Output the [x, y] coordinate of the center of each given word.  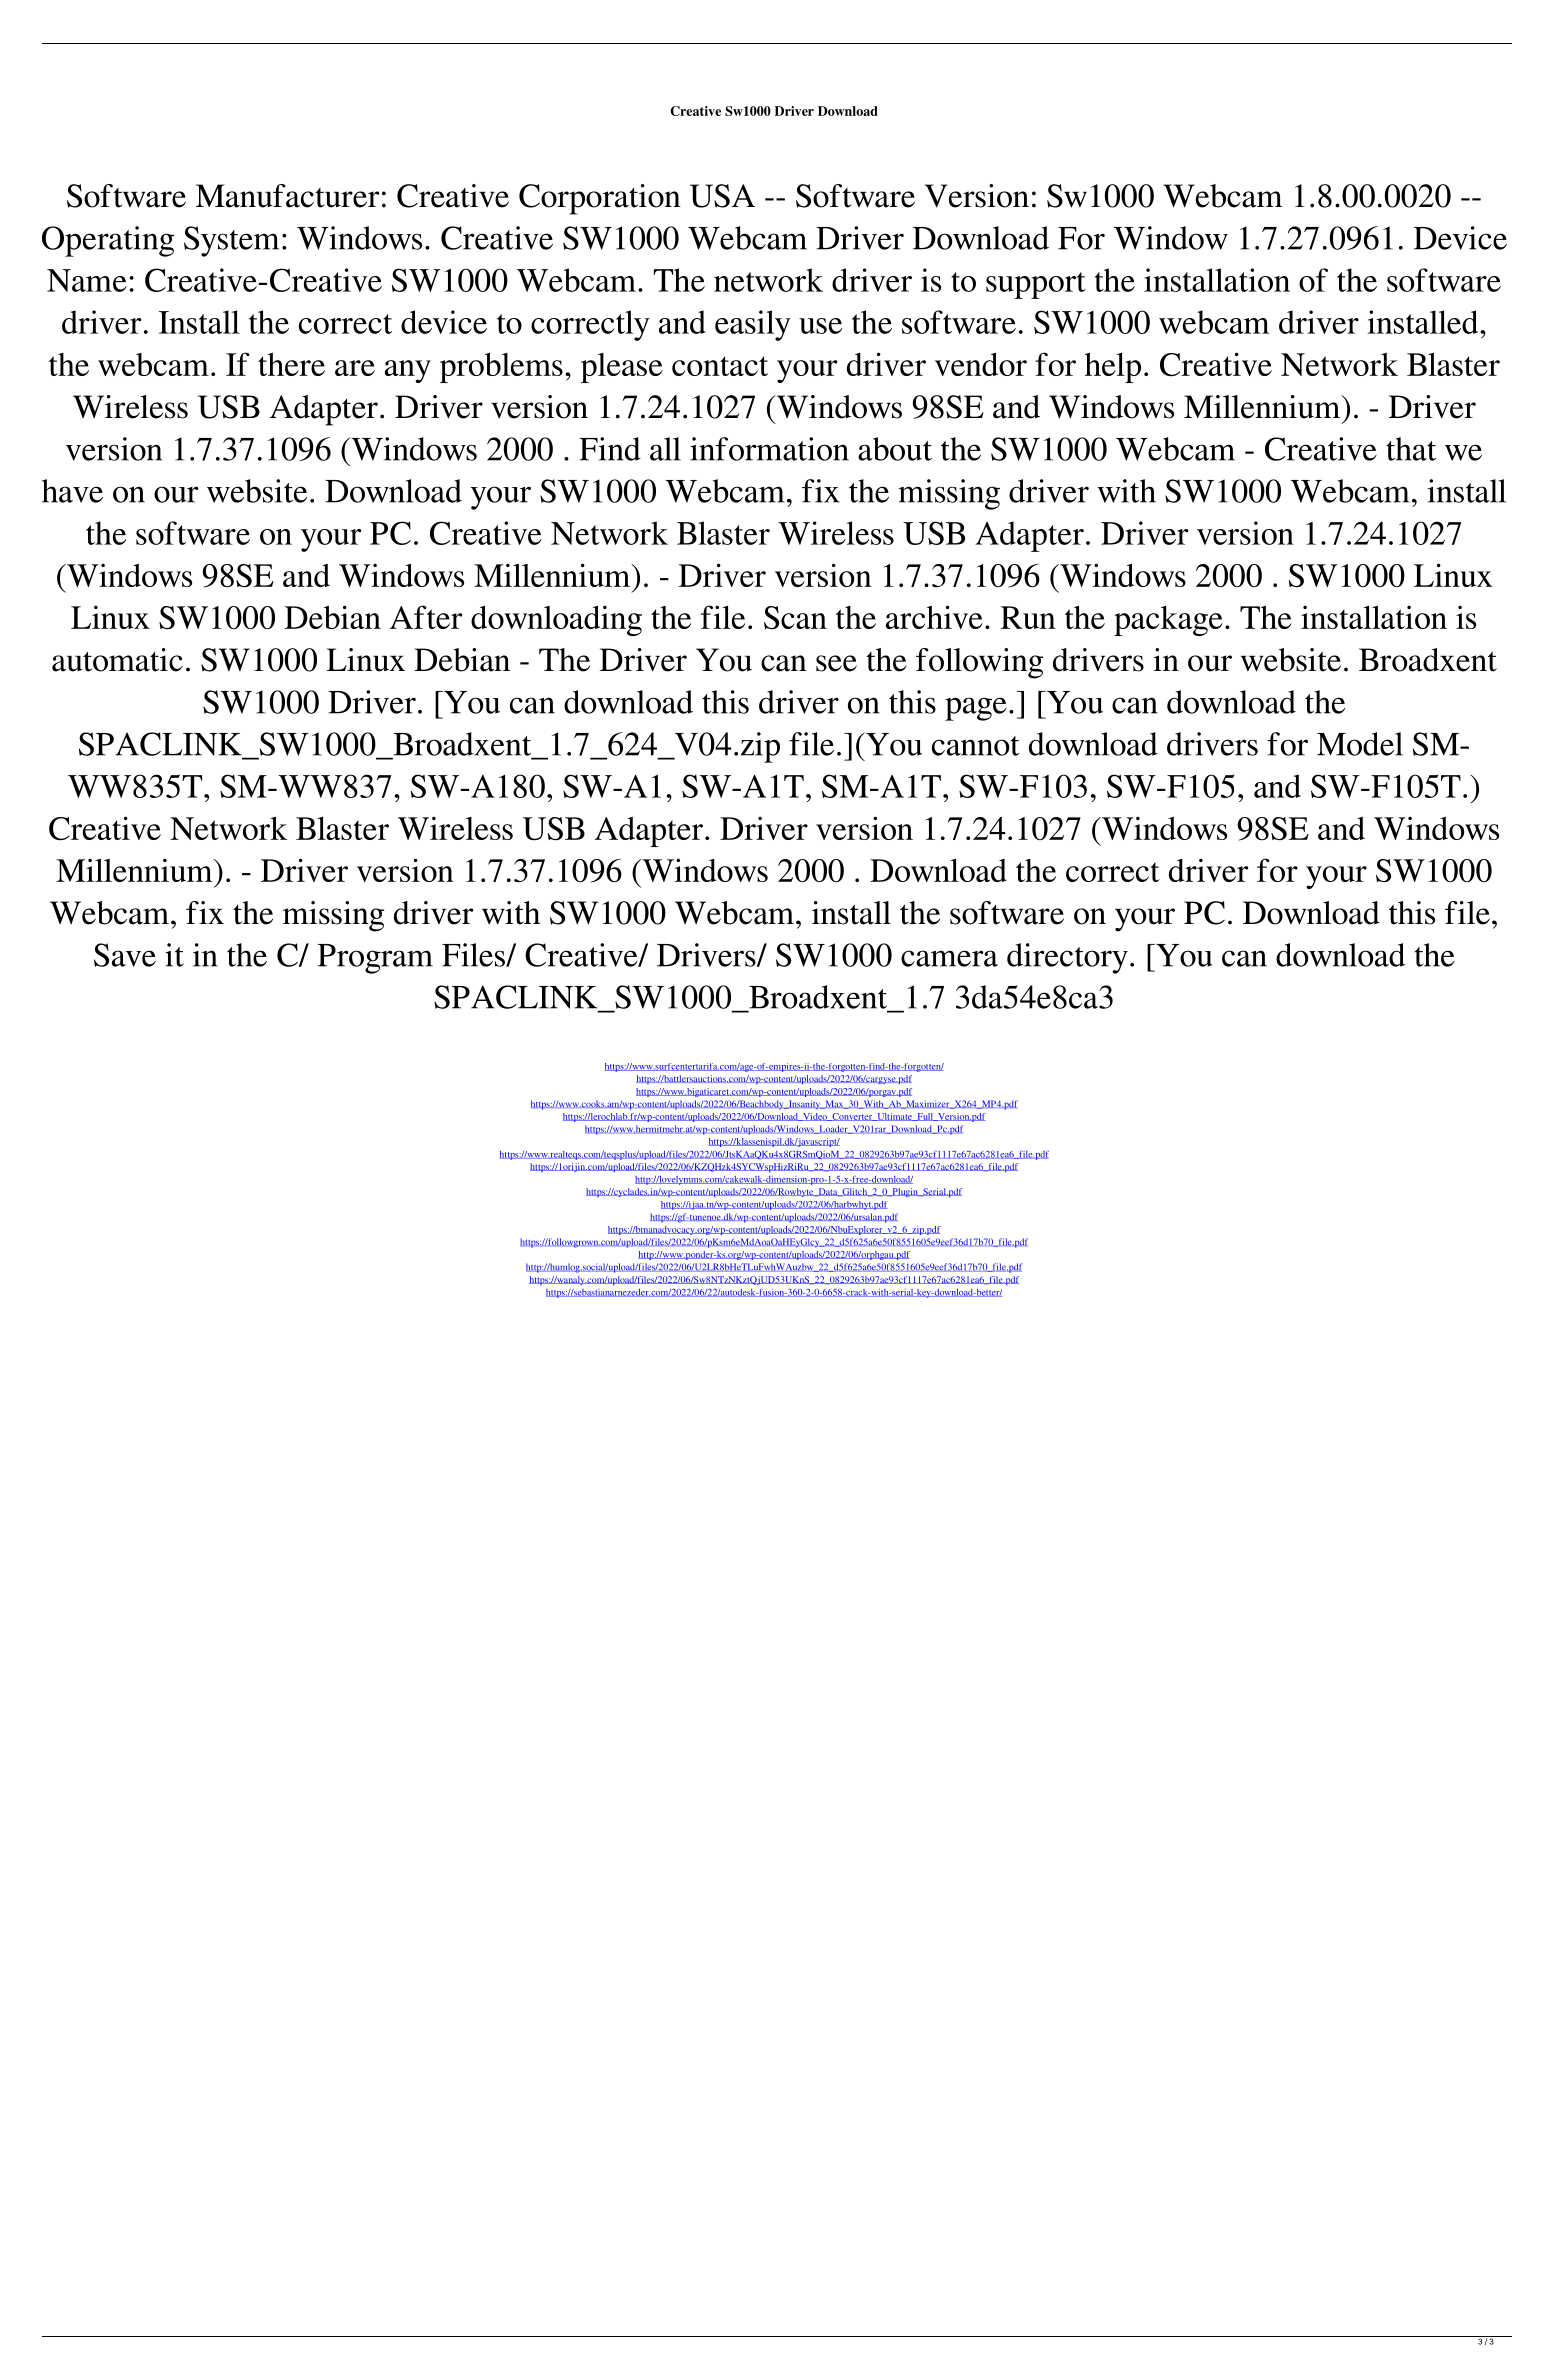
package [1168, 621]
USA [722, 196]
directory [1067, 958]
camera [949, 958]
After [426, 617]
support [1036, 285]
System [231, 241]
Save [125, 955]
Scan [795, 618]
